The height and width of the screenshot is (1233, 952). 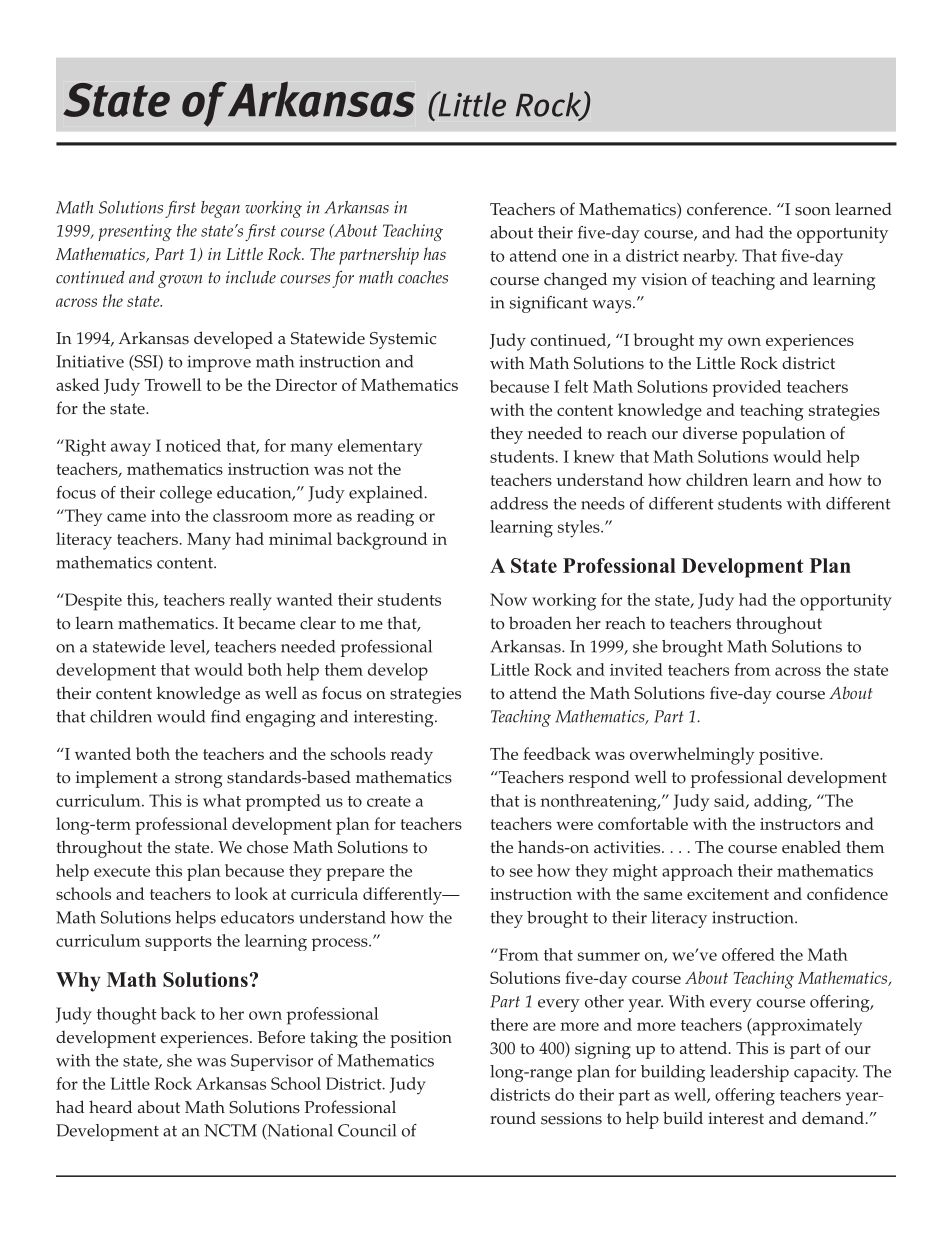 What do you see at coordinates (110, 1107) in the screenshot?
I see `heard` at bounding box center [110, 1107].
